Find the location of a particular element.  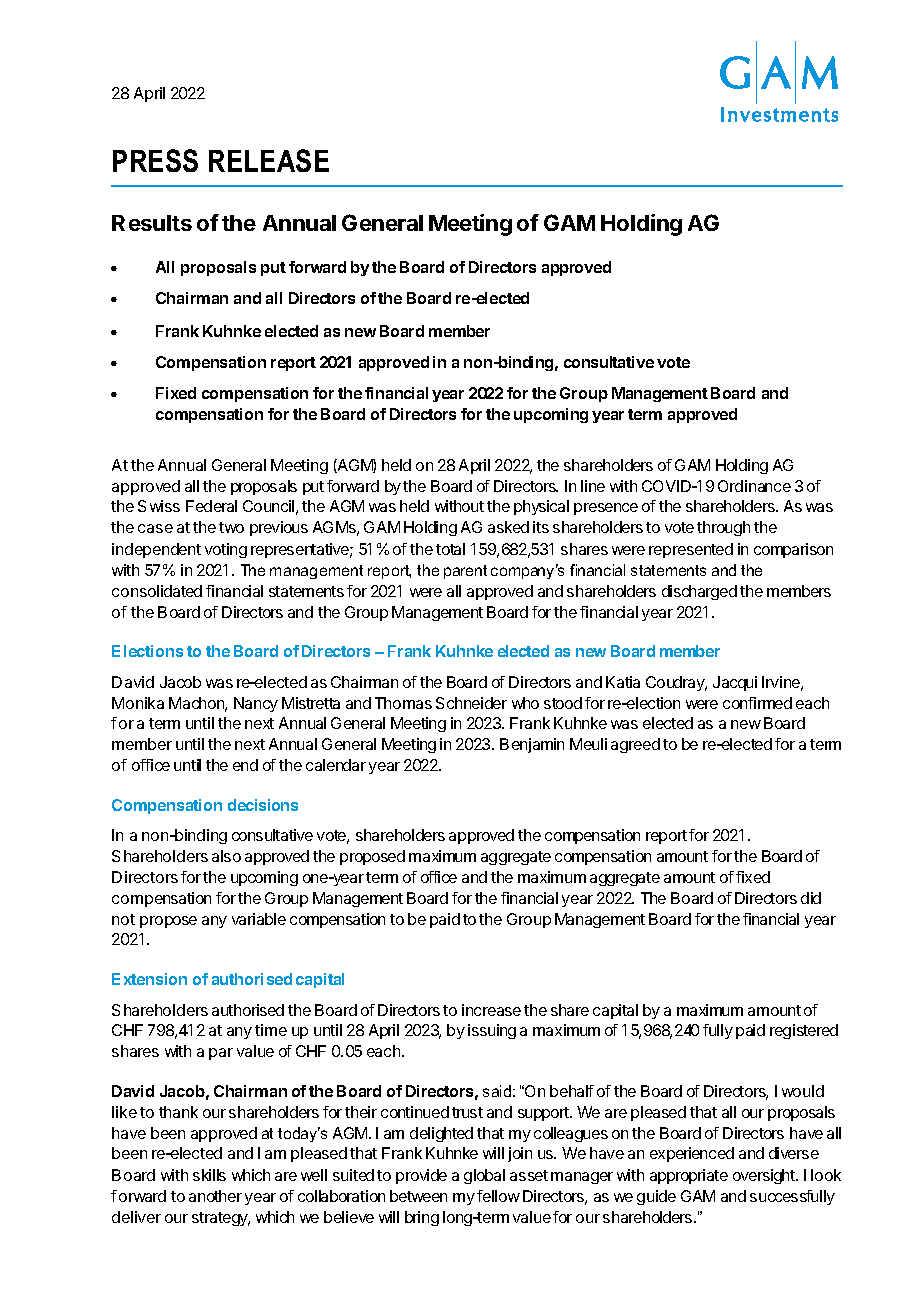

Nancy is located at coordinates (256, 704).
